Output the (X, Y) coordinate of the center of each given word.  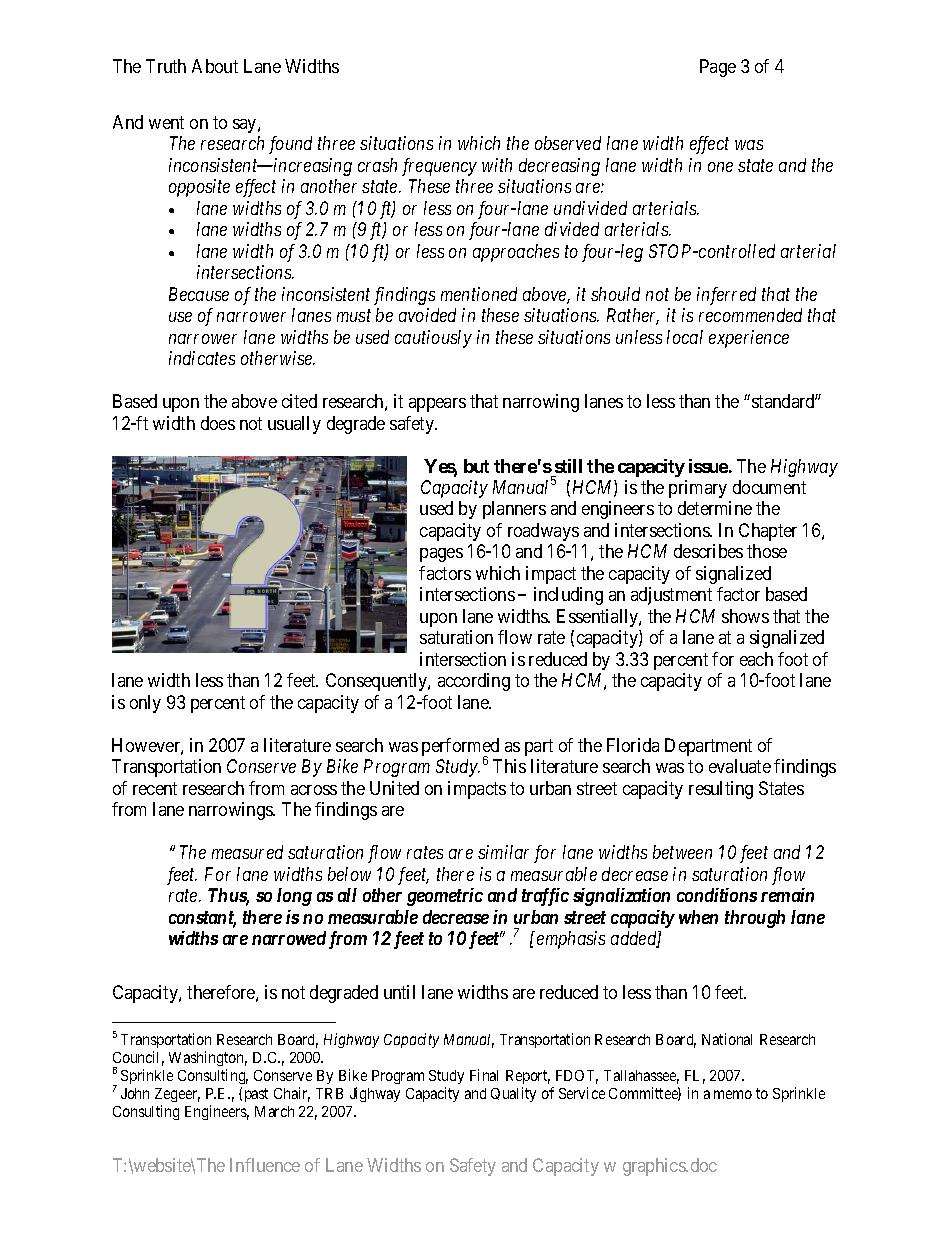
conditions (717, 895)
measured (247, 852)
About (215, 66)
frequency (439, 167)
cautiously (433, 339)
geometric (445, 897)
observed (568, 143)
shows (745, 616)
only (145, 704)
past (256, 1095)
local (685, 337)
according (474, 682)
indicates (202, 358)
